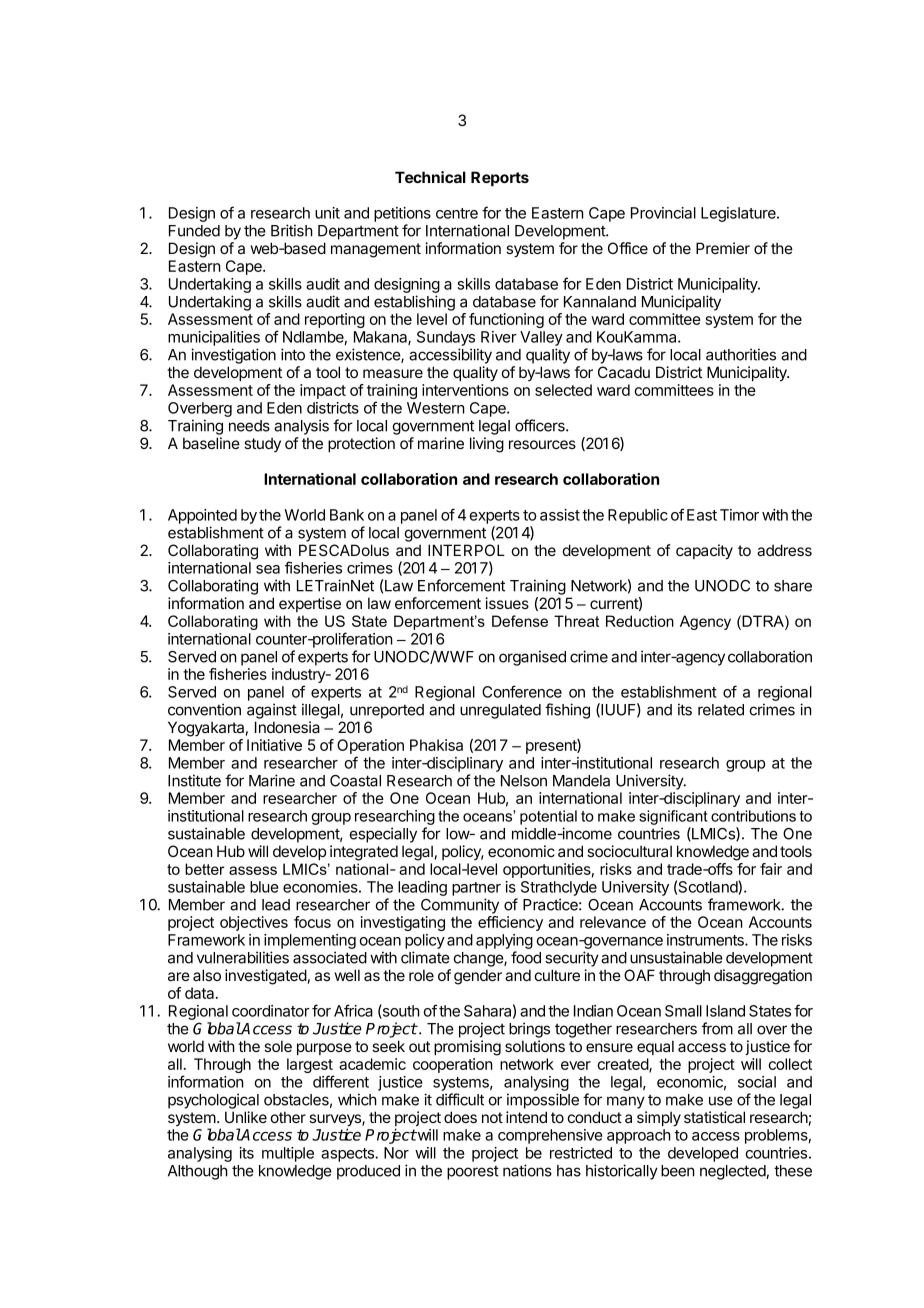 The height and width of the screenshot is (1308, 924). I want to click on efficiency, so click(510, 923).
